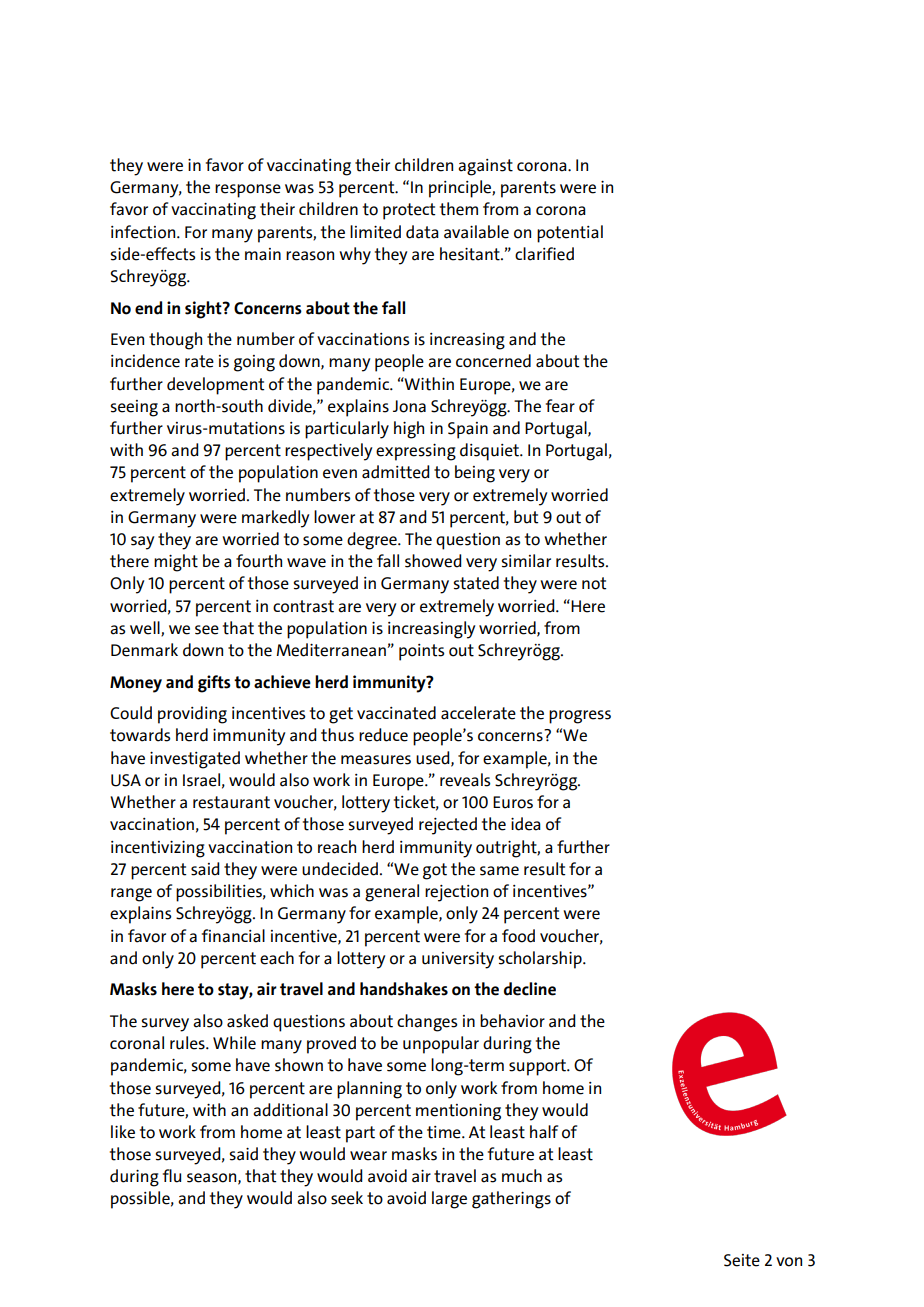 The width and height of the document is (924, 1307). I want to click on response, so click(248, 191).
